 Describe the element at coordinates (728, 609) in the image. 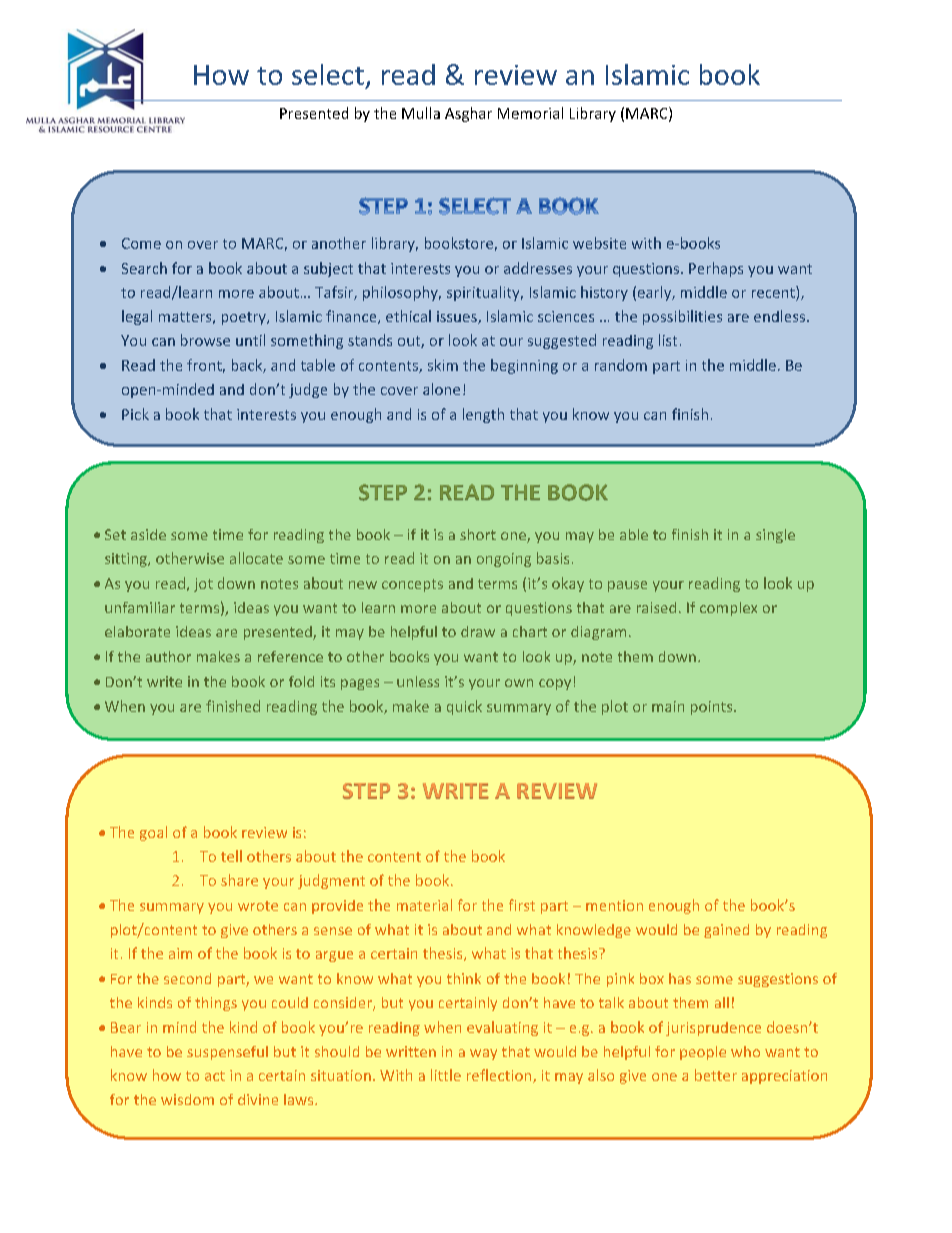

I see `complex` at that location.
